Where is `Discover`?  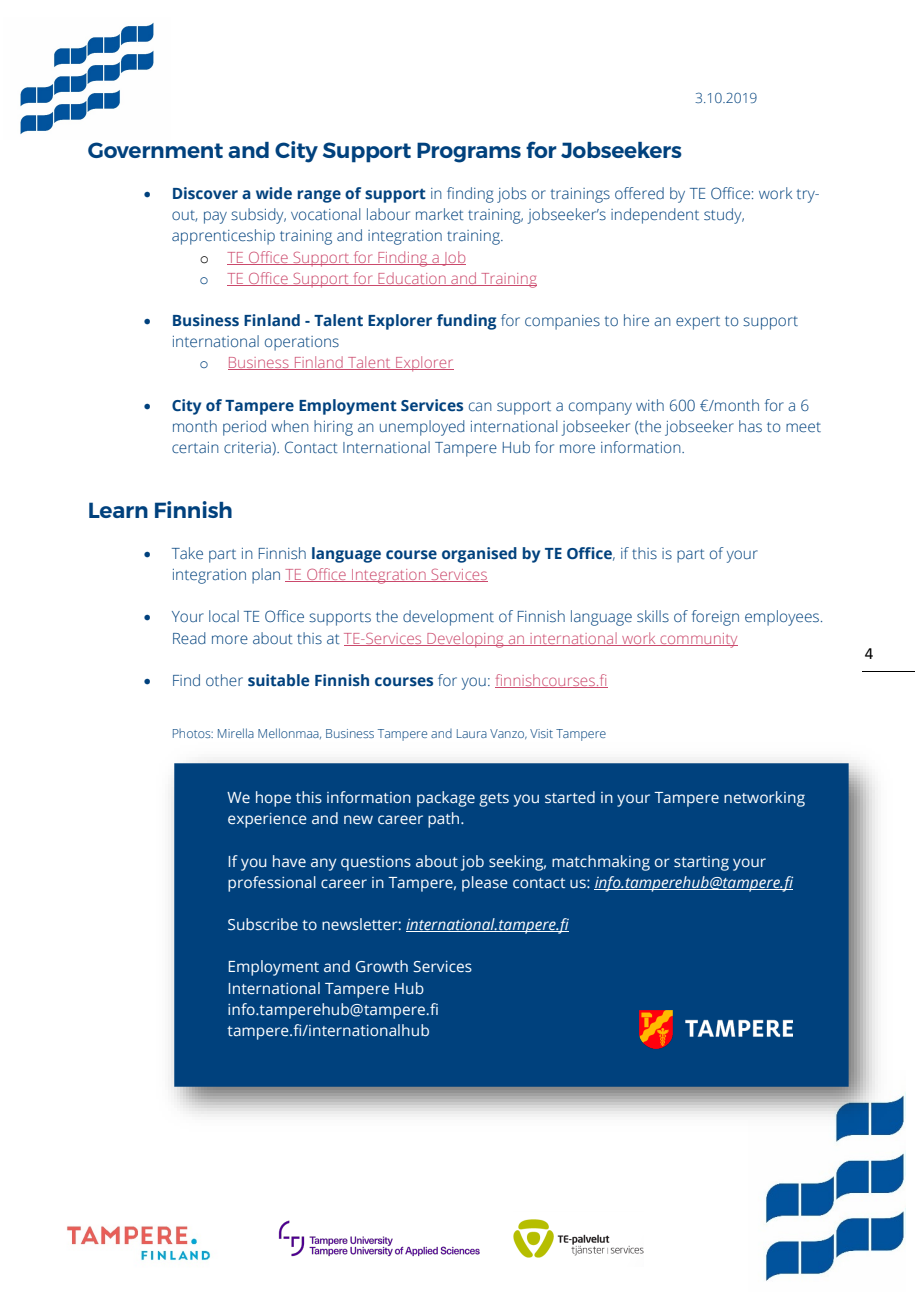 Discover is located at coordinates (205, 193).
